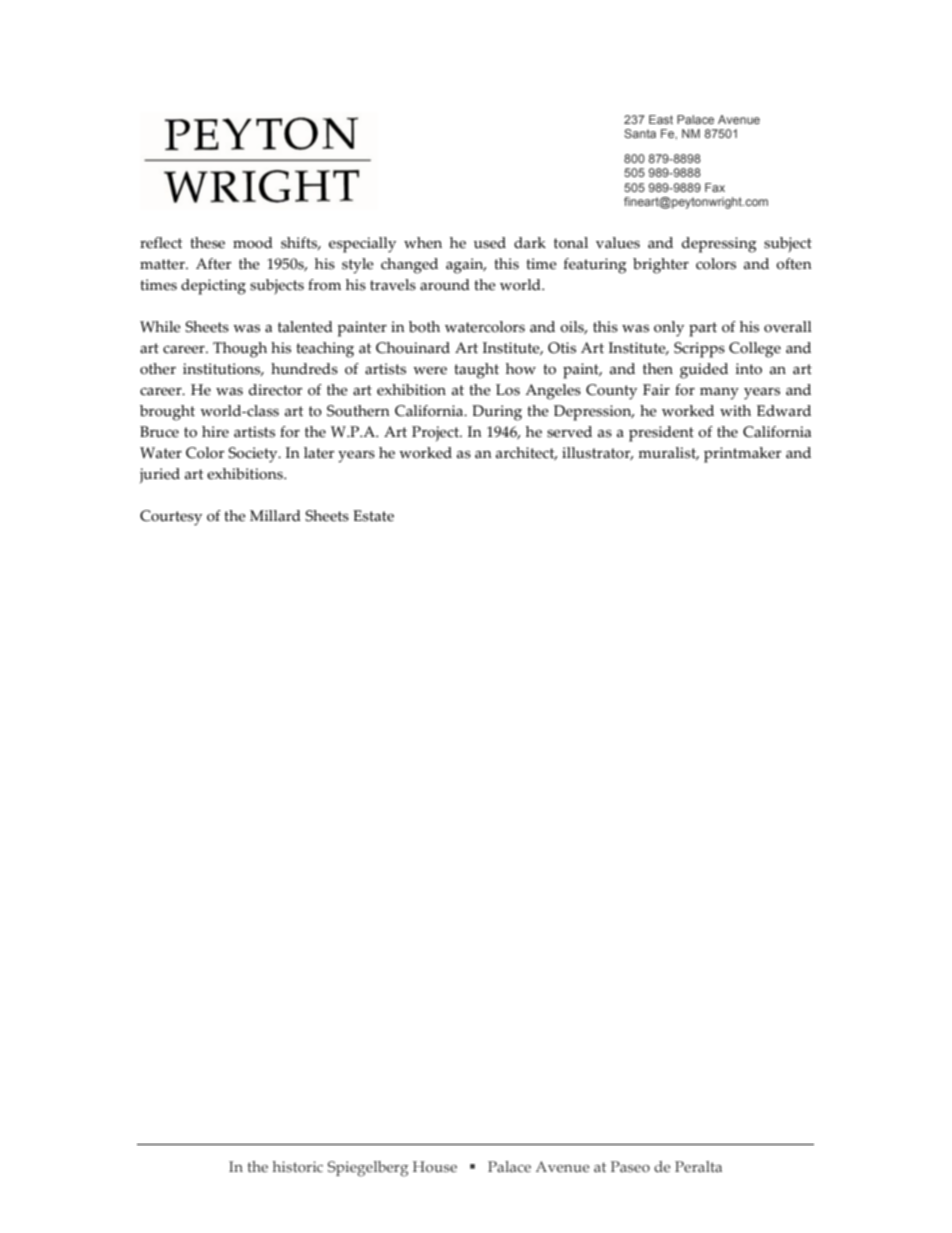  What do you see at coordinates (476, 371) in the document?
I see `taught` at bounding box center [476, 371].
